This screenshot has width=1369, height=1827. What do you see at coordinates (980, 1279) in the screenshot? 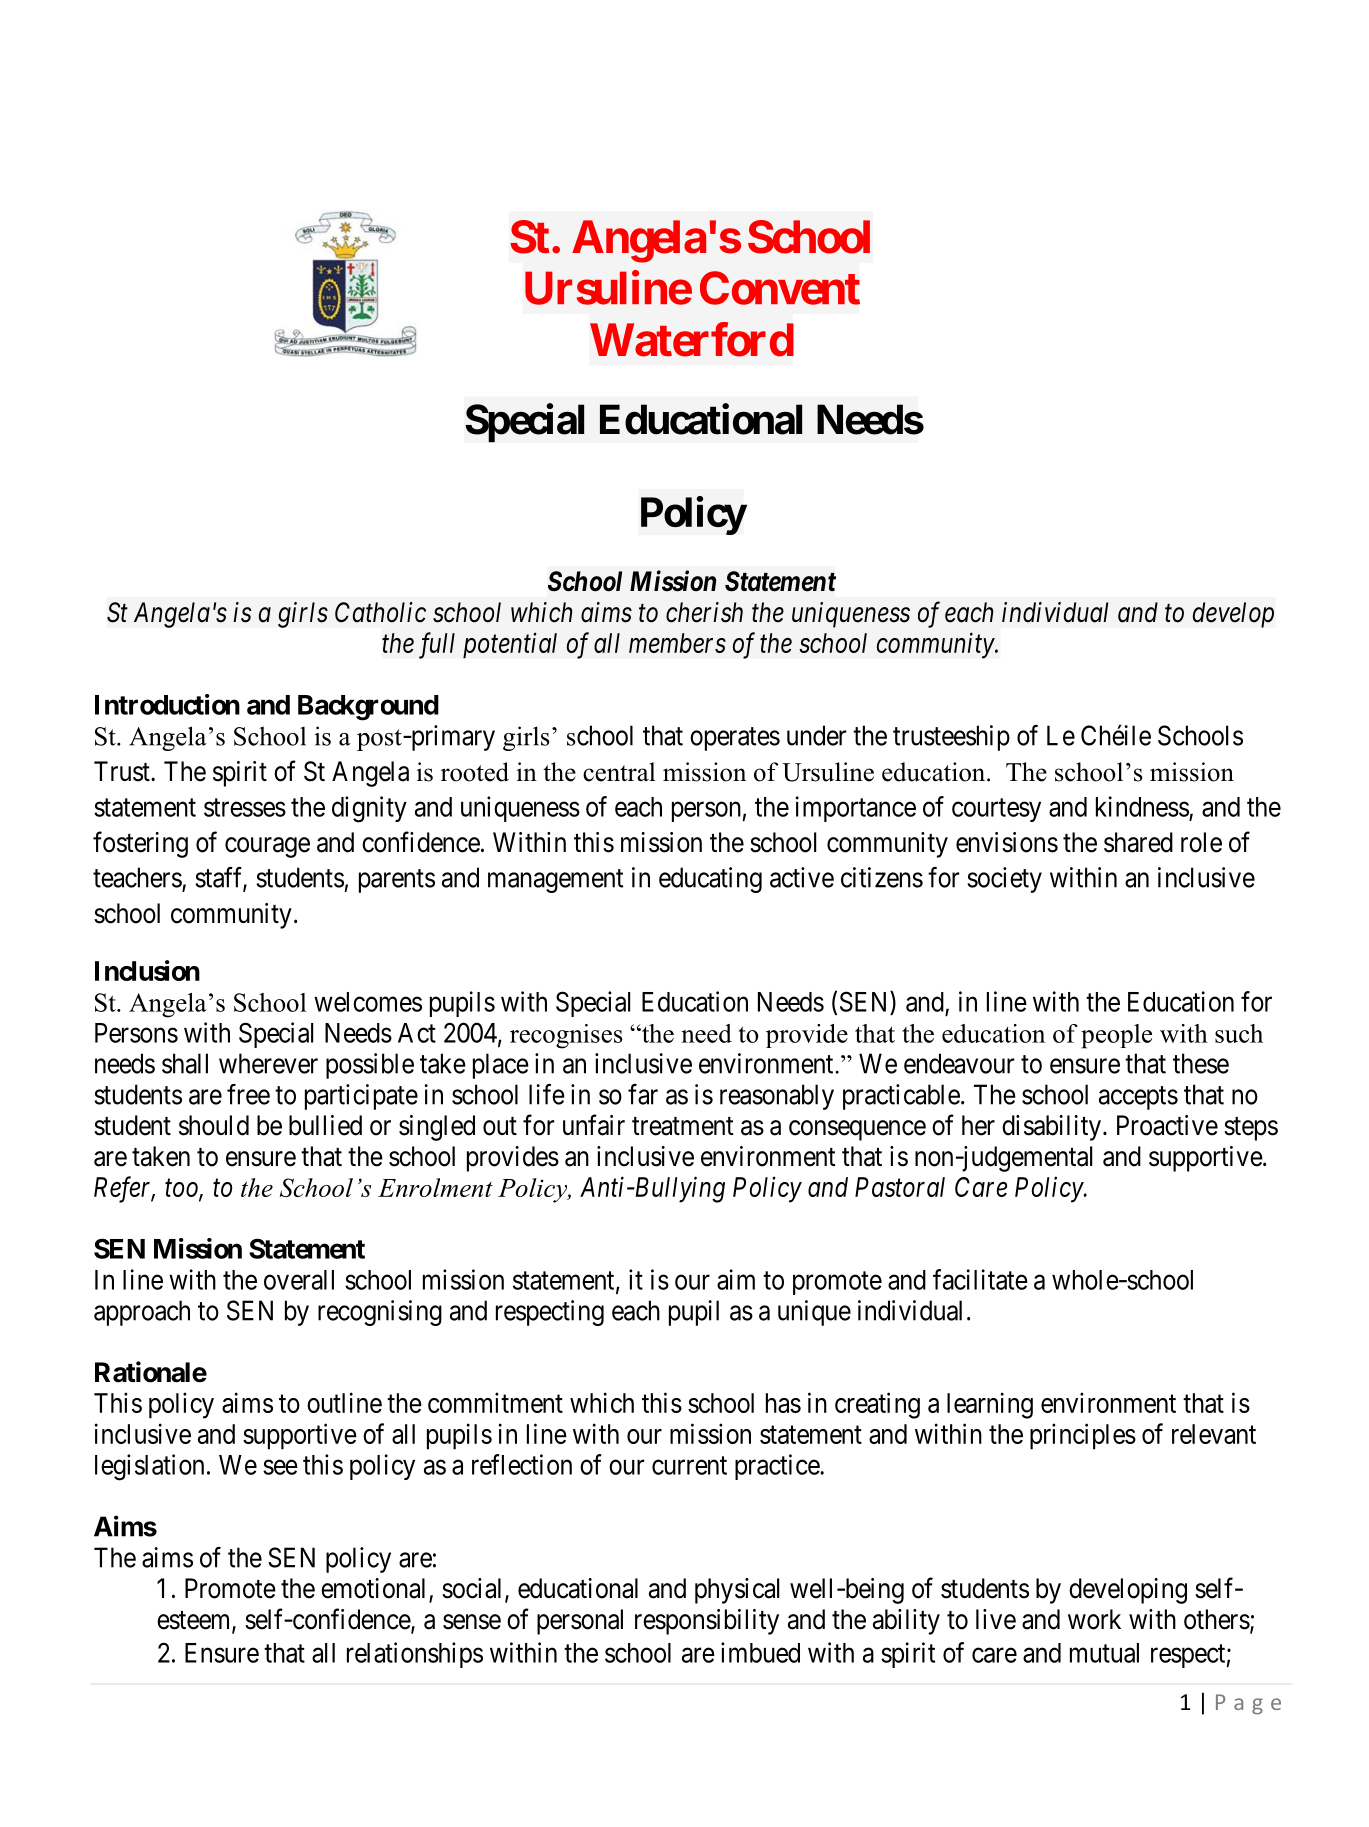
I see `facilitate` at bounding box center [980, 1279].
